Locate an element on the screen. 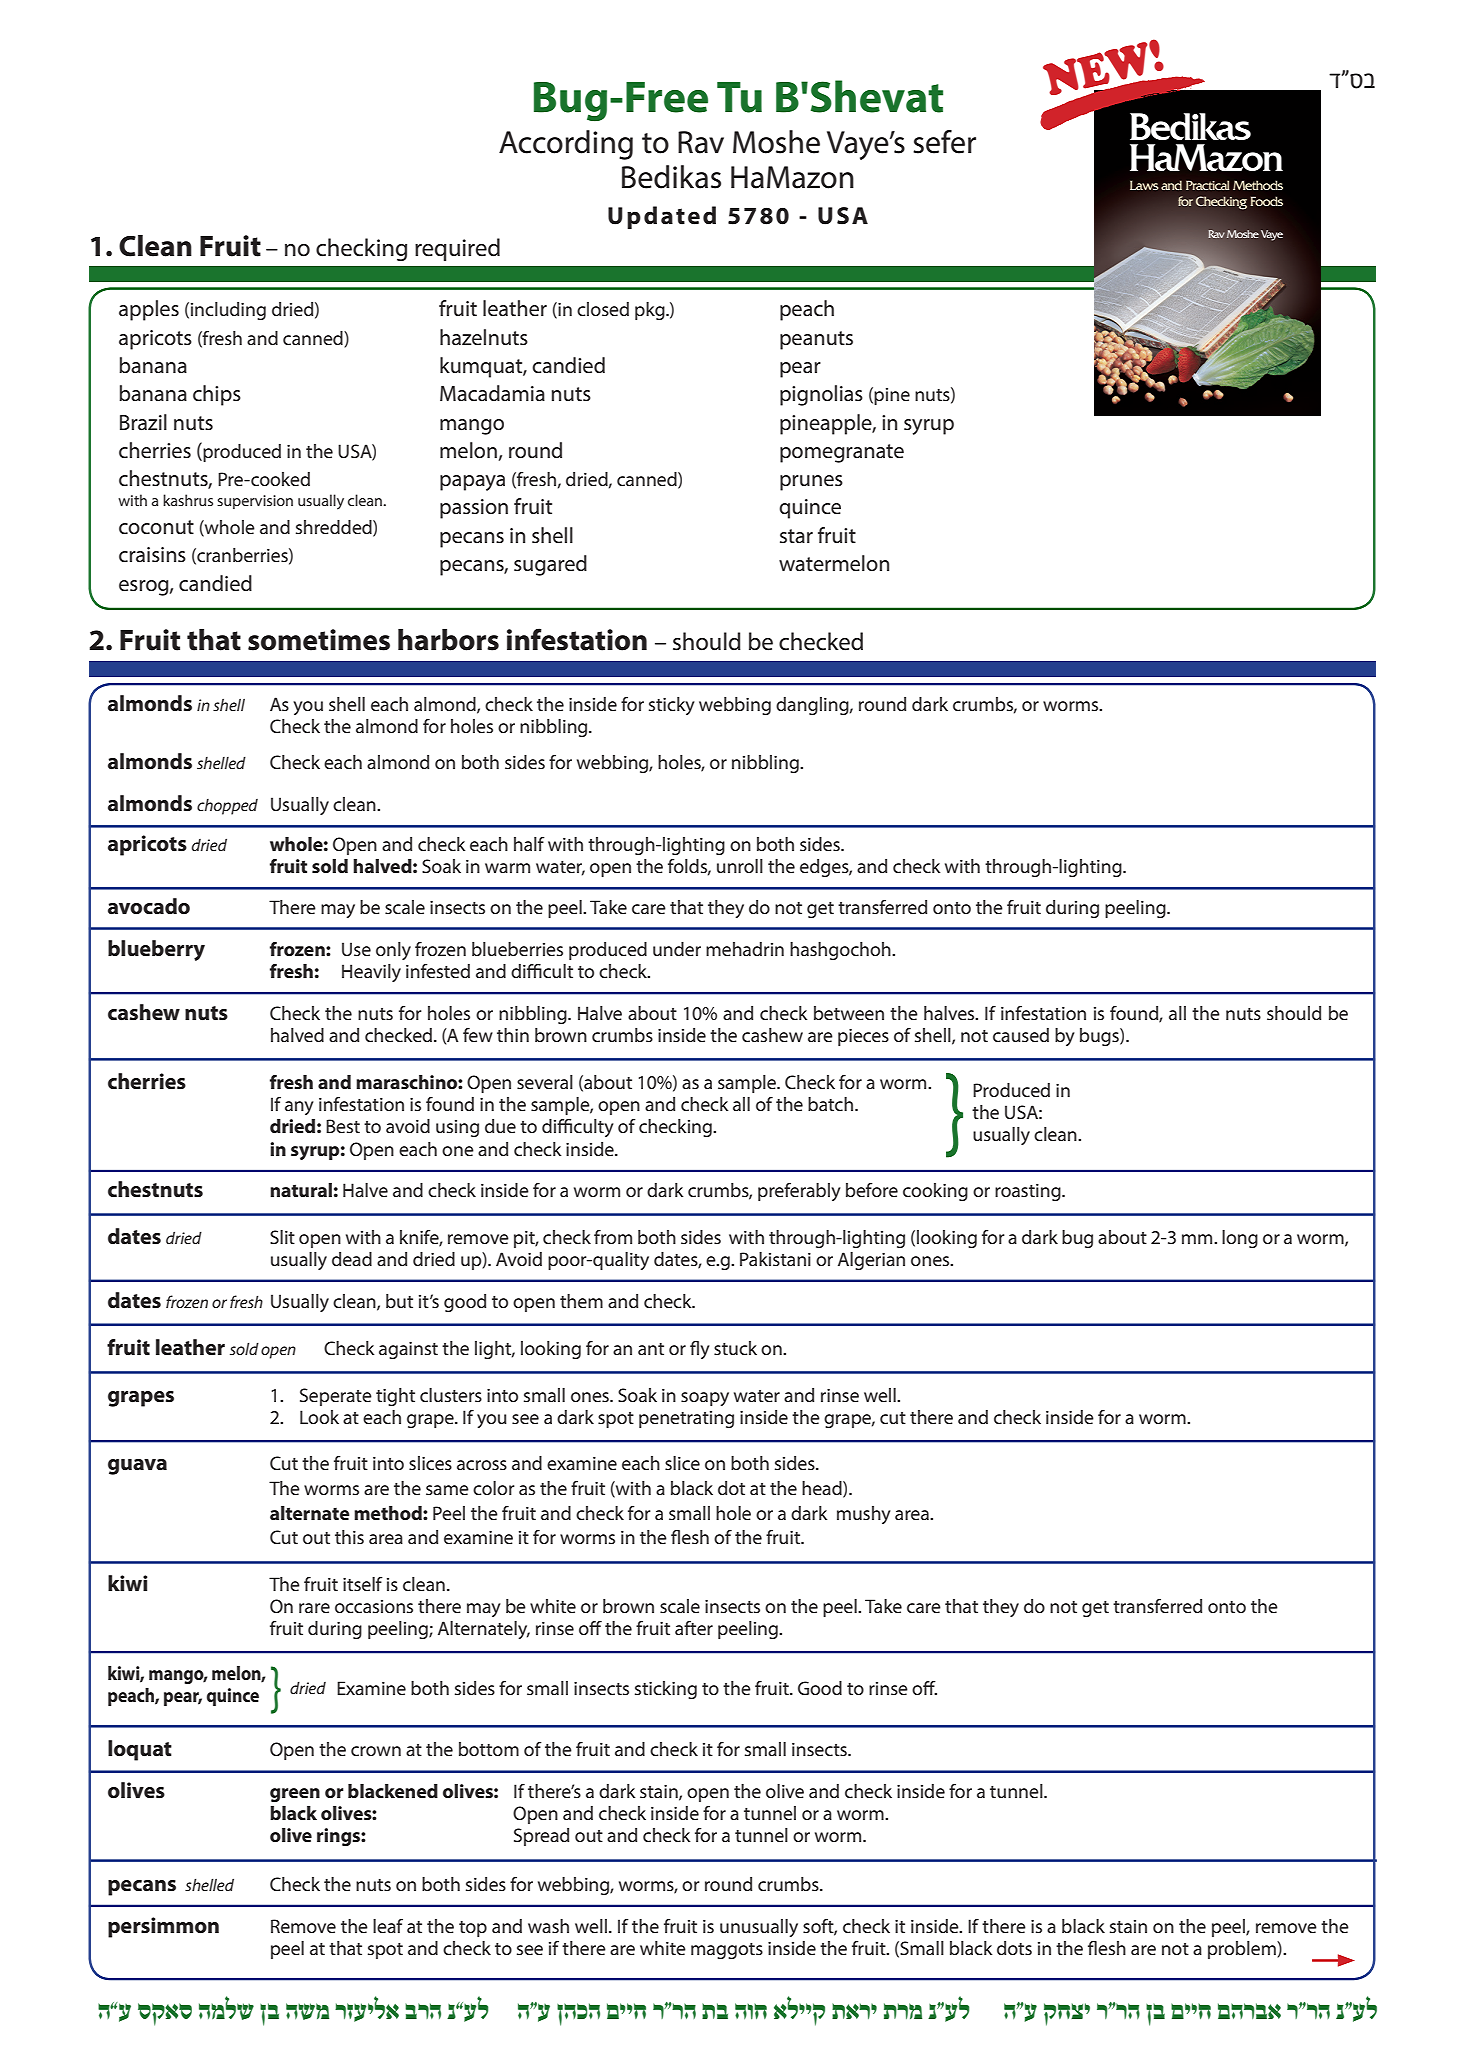 This screenshot has height=2071, width=1464. caused is located at coordinates (1021, 1035).
